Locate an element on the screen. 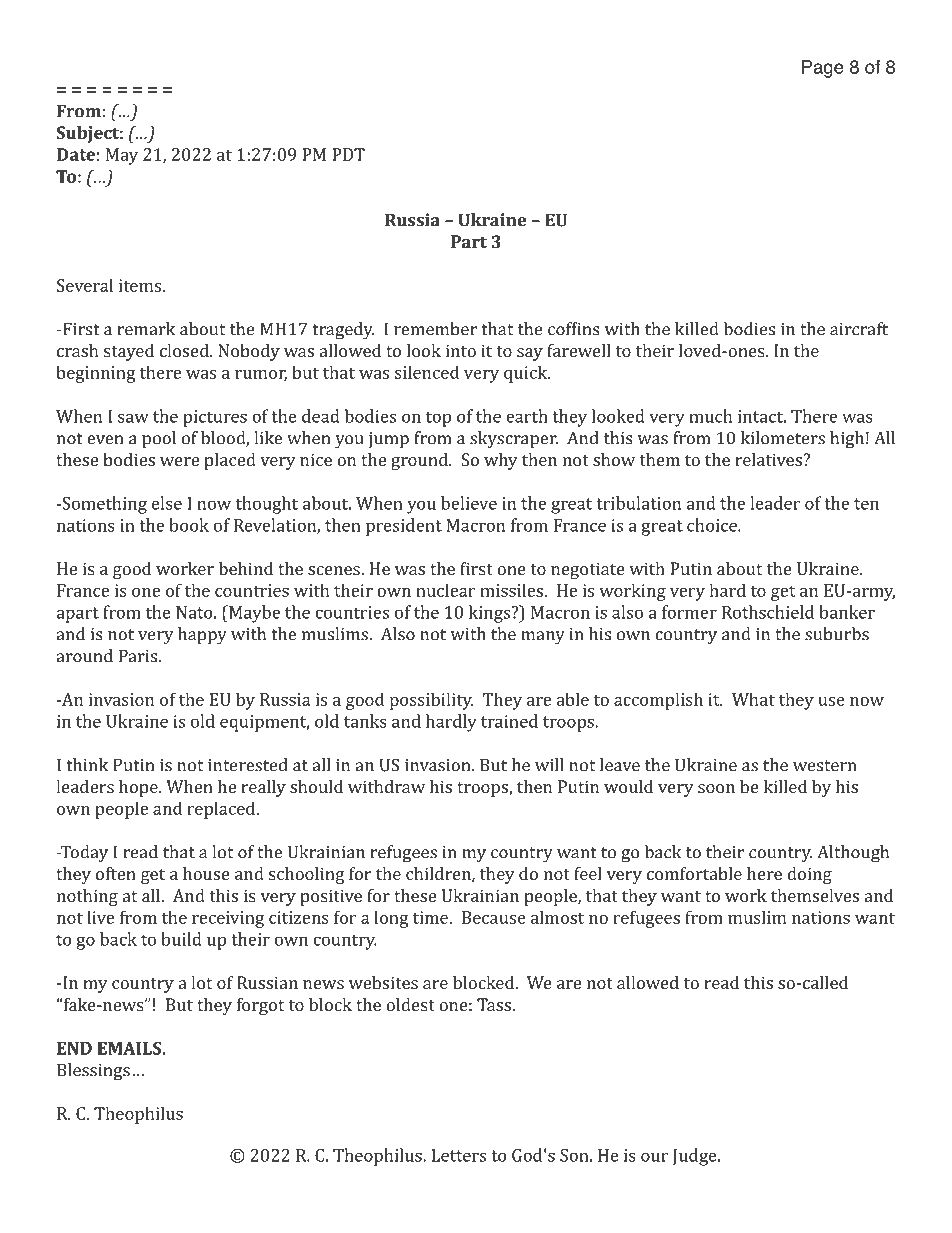 The width and height of the screenshot is (952, 1233). kings is located at coordinates (489, 614).
